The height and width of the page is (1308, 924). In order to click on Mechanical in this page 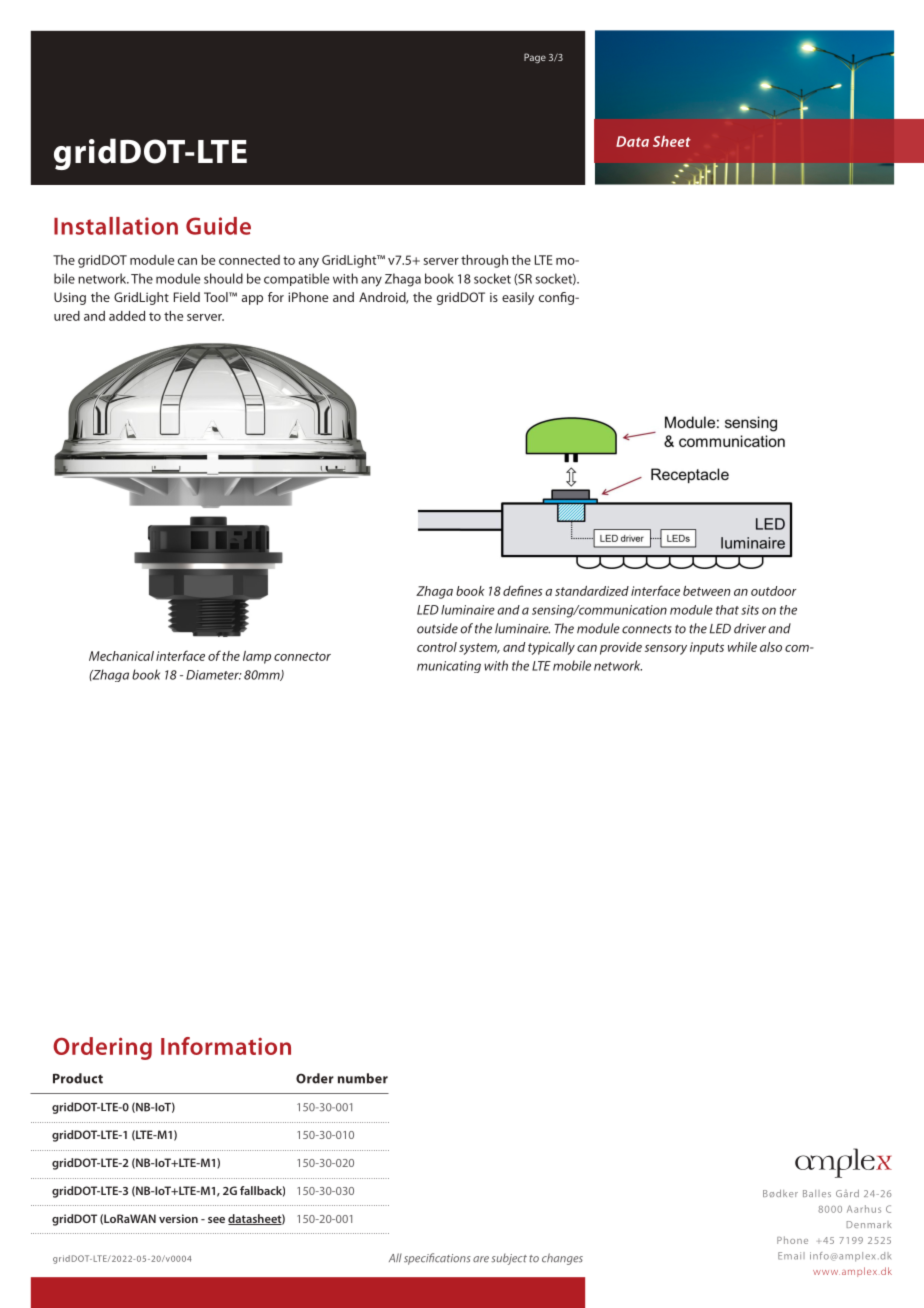, I will do `click(121, 656)`.
